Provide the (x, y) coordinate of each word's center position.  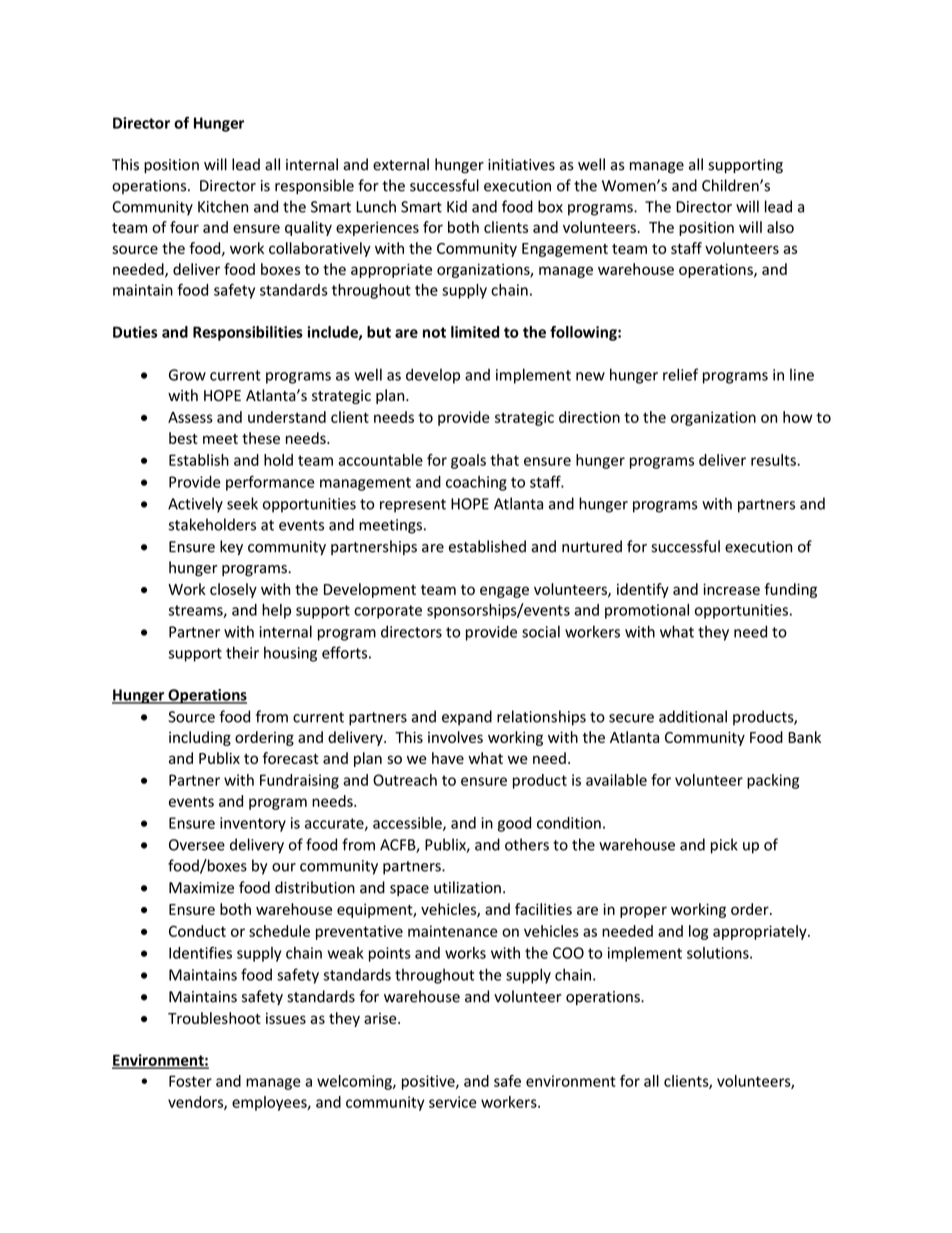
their (242, 652)
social (541, 631)
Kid (457, 206)
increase (731, 589)
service (453, 1102)
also (780, 227)
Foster (190, 1081)
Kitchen (223, 206)
